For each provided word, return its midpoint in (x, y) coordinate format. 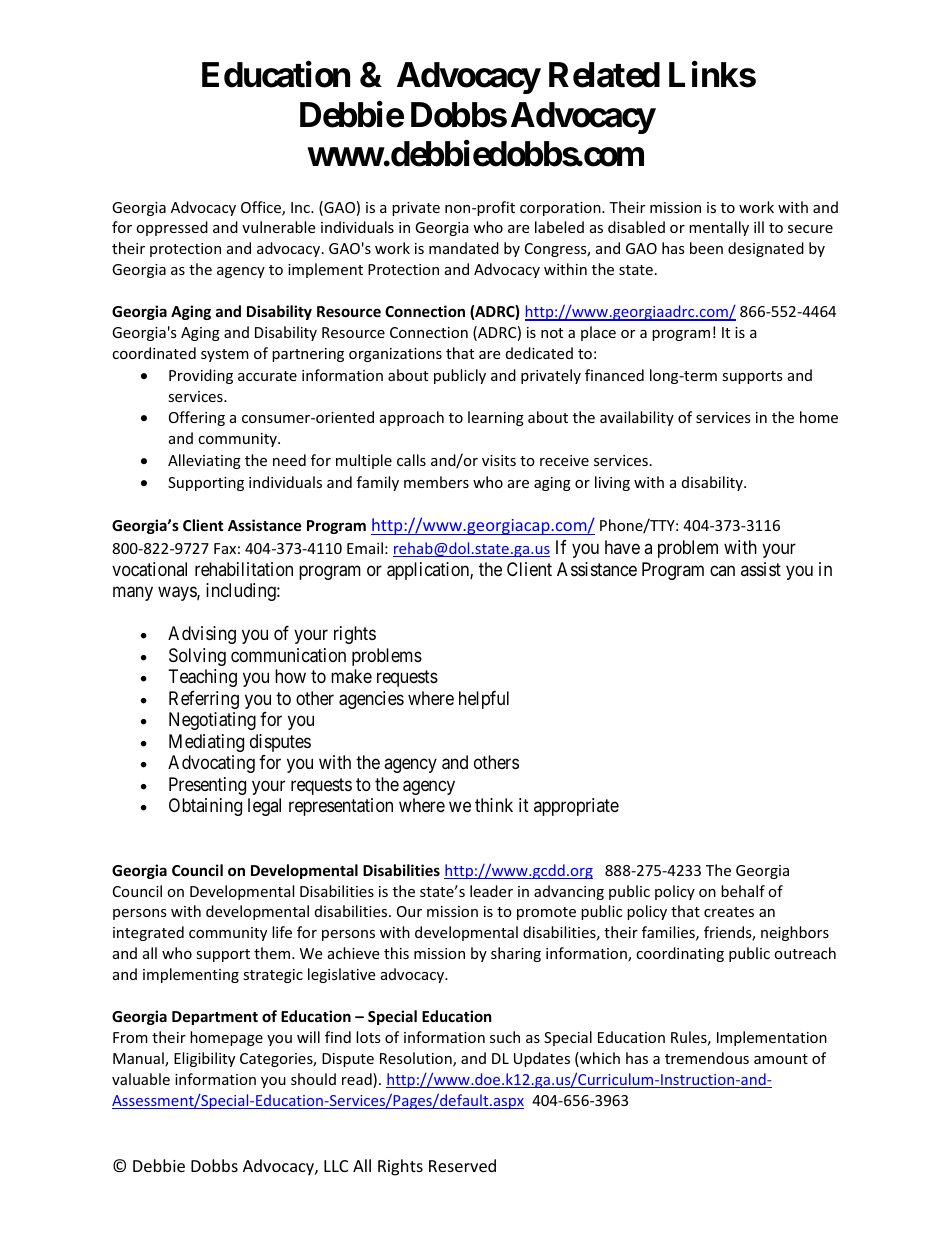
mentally (719, 228)
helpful (484, 700)
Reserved (462, 1165)
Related (604, 75)
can (722, 570)
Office (262, 208)
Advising (202, 635)
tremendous (707, 1058)
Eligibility (204, 1059)
